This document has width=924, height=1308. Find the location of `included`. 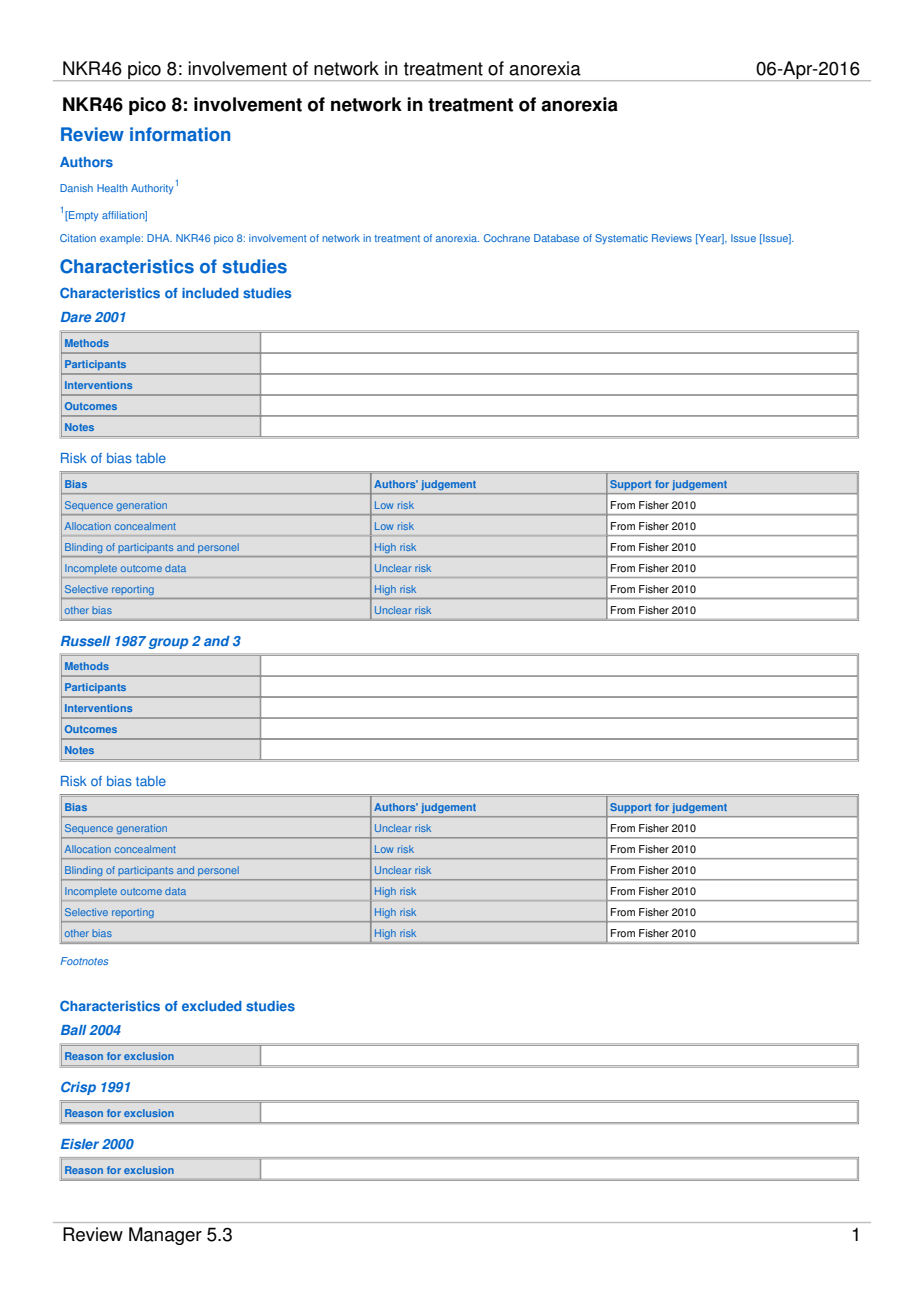

included is located at coordinates (210, 293).
